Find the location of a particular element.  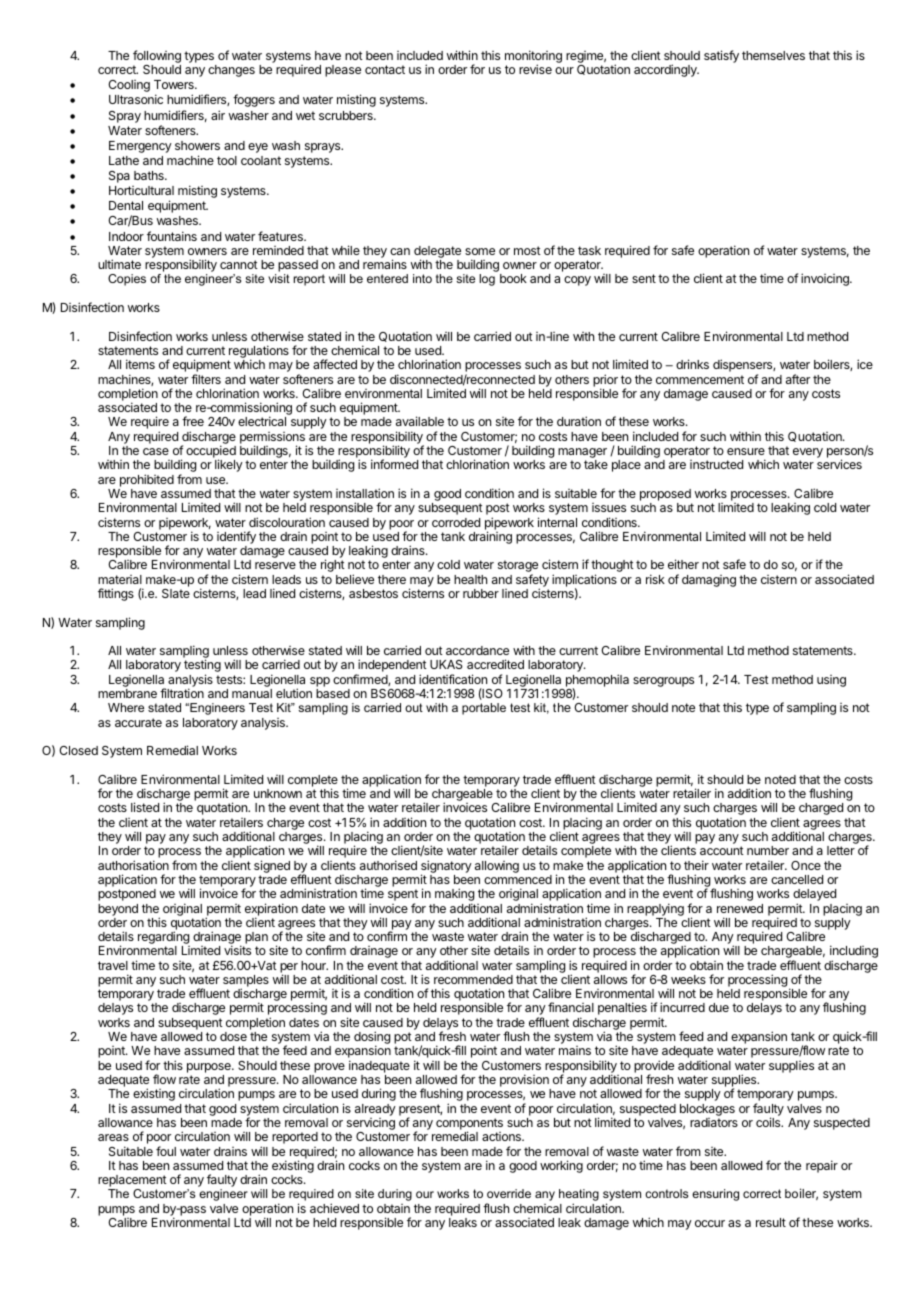

Towers is located at coordinates (175, 84).
